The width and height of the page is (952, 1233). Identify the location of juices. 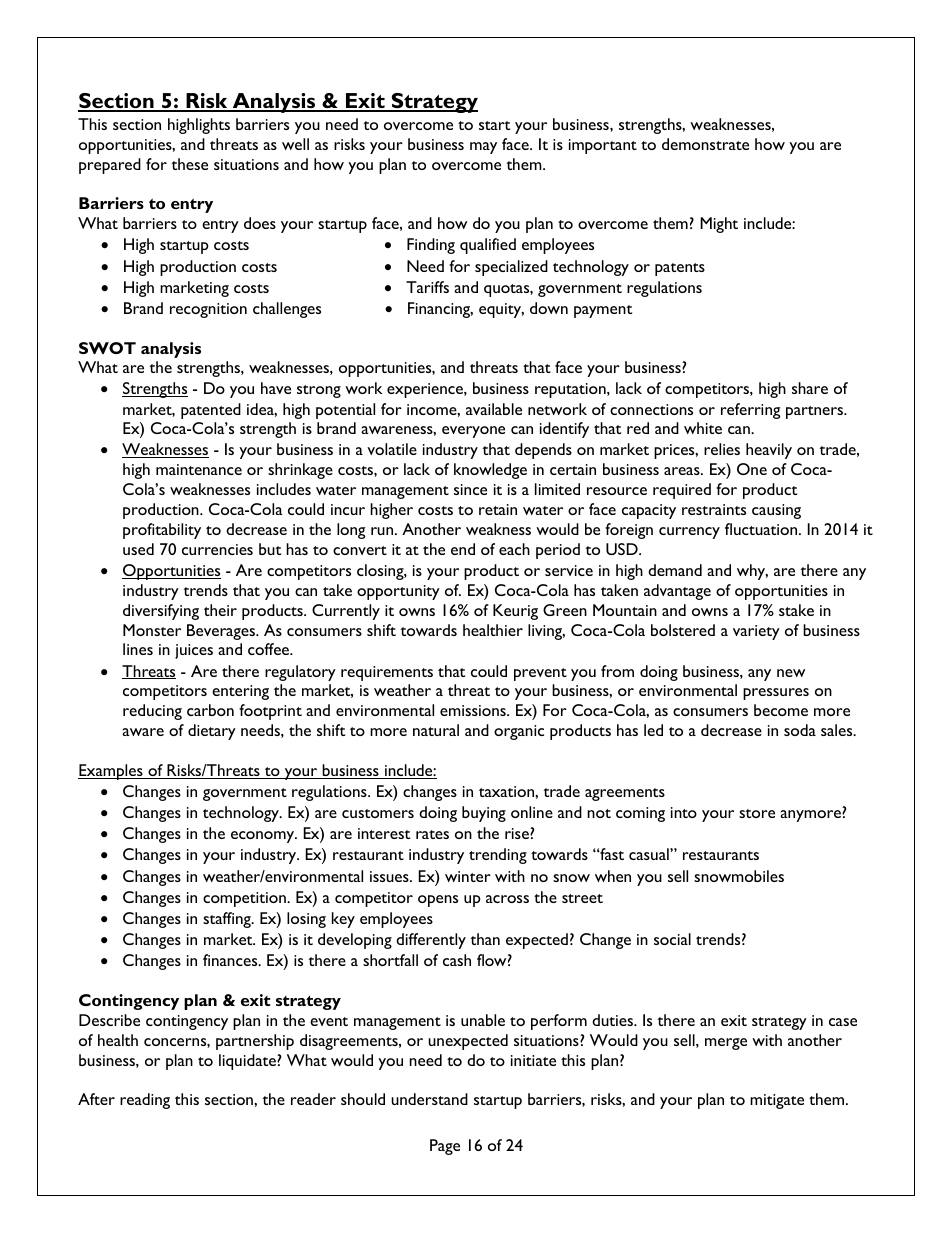
(194, 651).
